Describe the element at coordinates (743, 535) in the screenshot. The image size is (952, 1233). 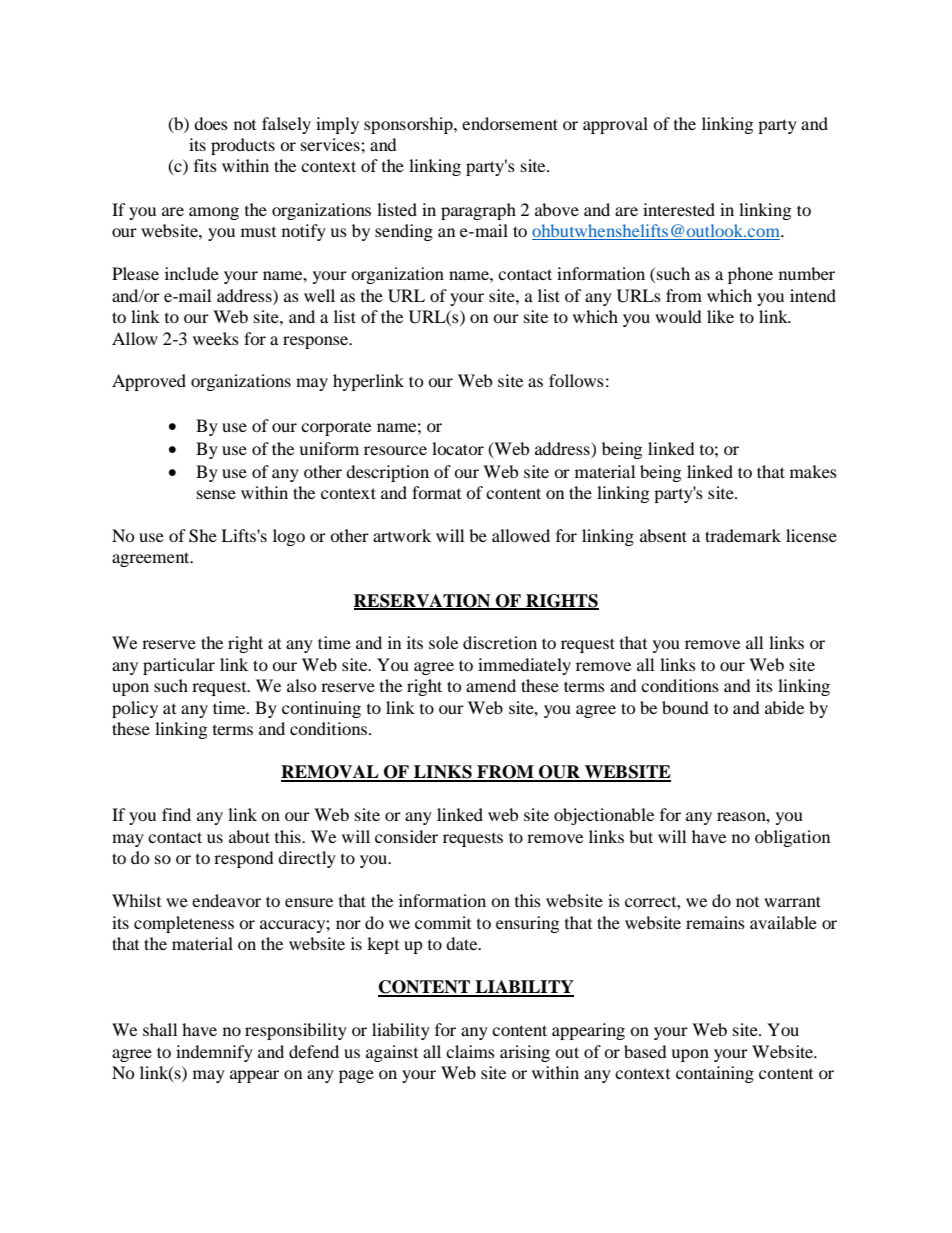
I see `trademark` at that location.
